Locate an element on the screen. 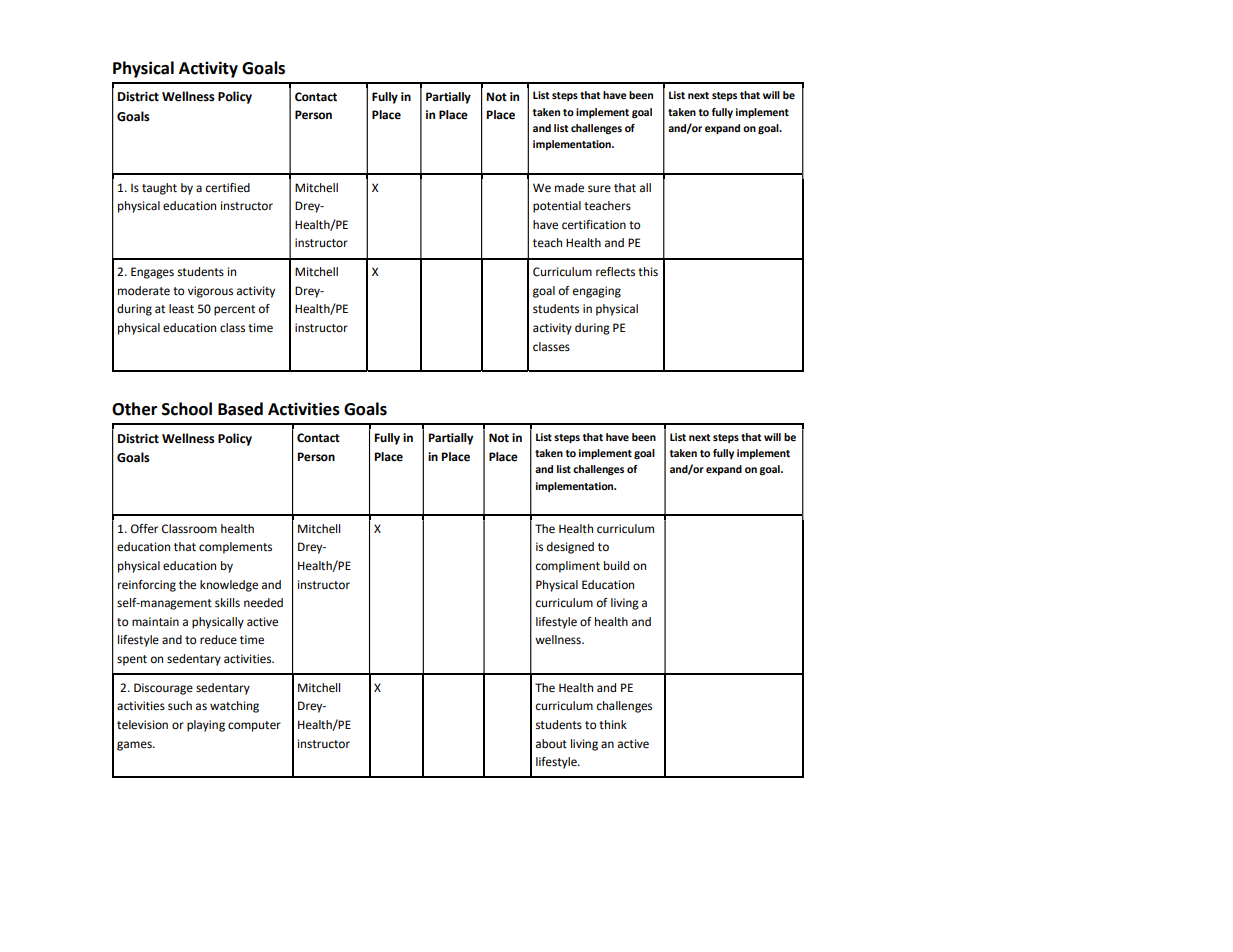  playing is located at coordinates (206, 726).
